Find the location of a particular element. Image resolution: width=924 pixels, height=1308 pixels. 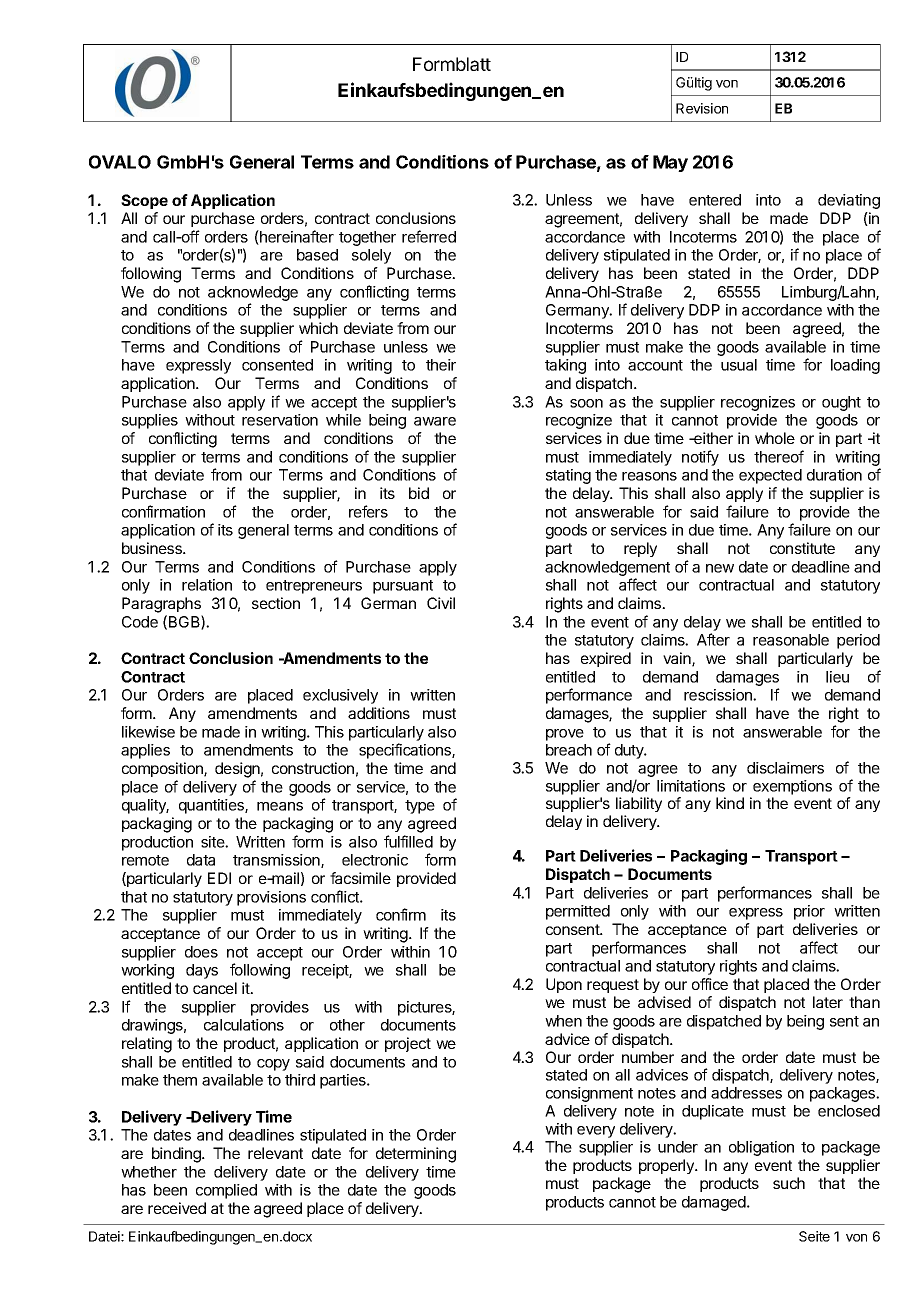

reservation is located at coordinates (280, 420).
